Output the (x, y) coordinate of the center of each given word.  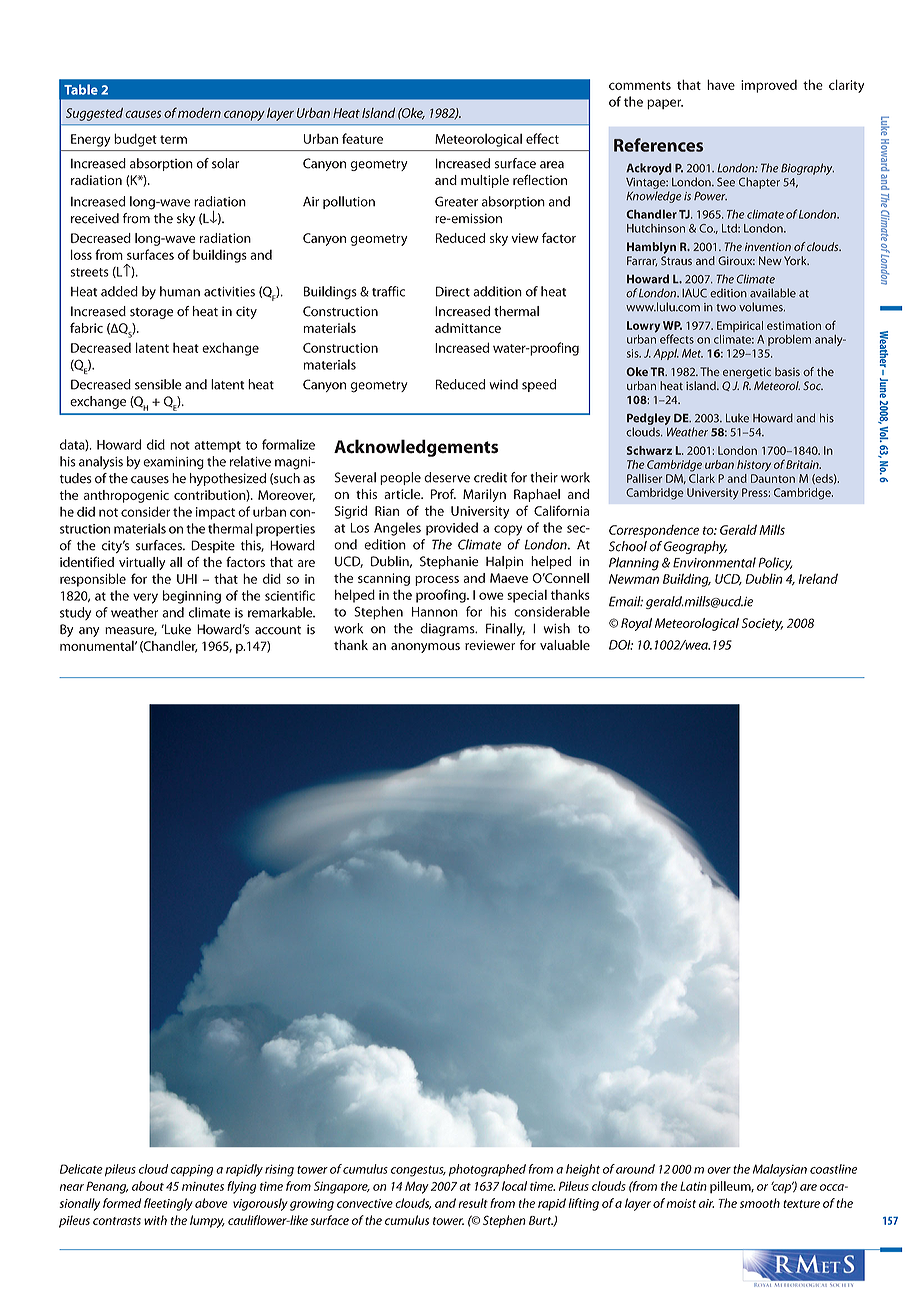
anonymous (425, 648)
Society (762, 624)
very (145, 598)
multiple (485, 181)
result (473, 1203)
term (173, 139)
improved (769, 86)
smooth (760, 1203)
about (148, 1186)
